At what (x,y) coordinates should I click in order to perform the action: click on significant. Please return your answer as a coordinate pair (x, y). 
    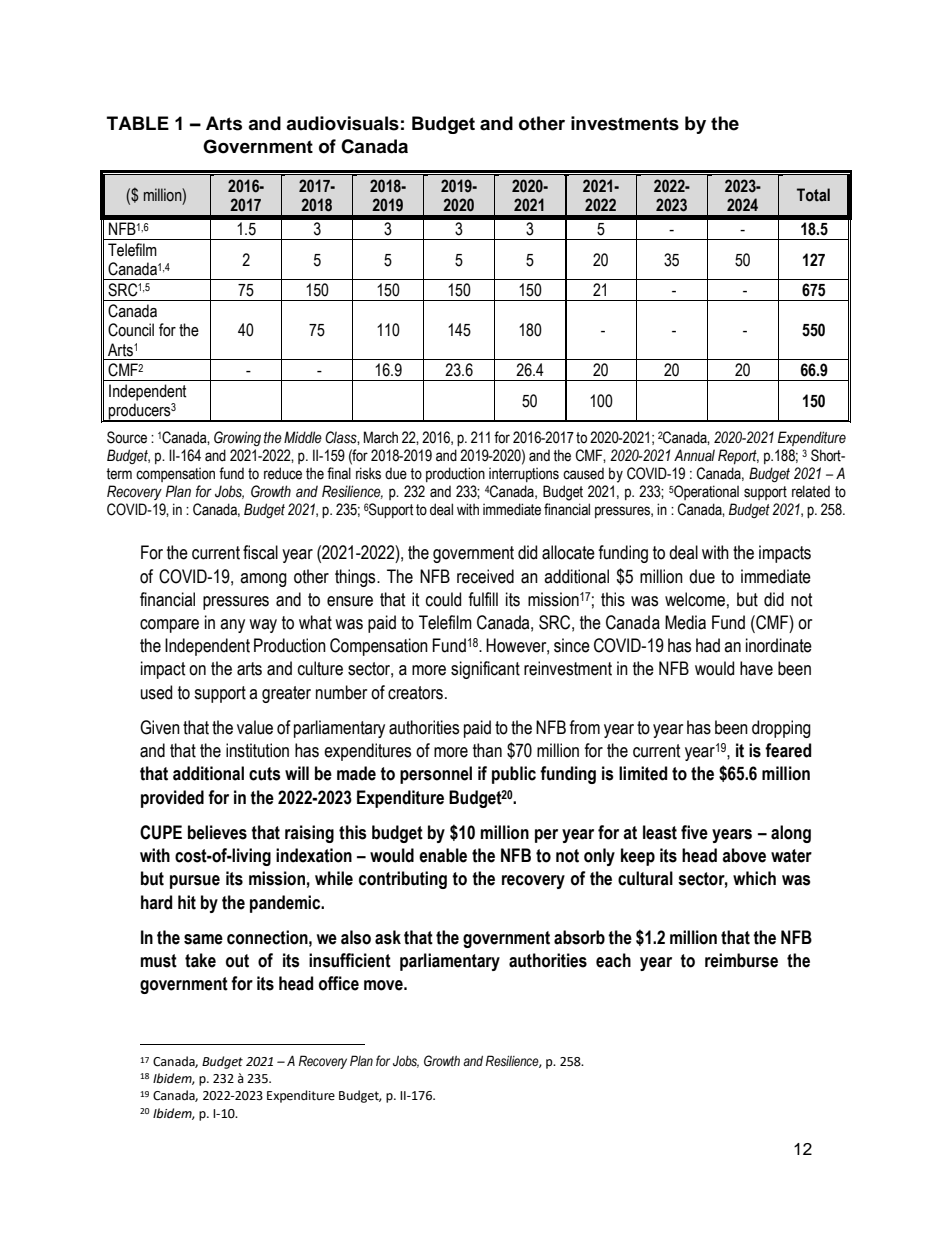
    Looking at the image, I should click on (485, 670).
